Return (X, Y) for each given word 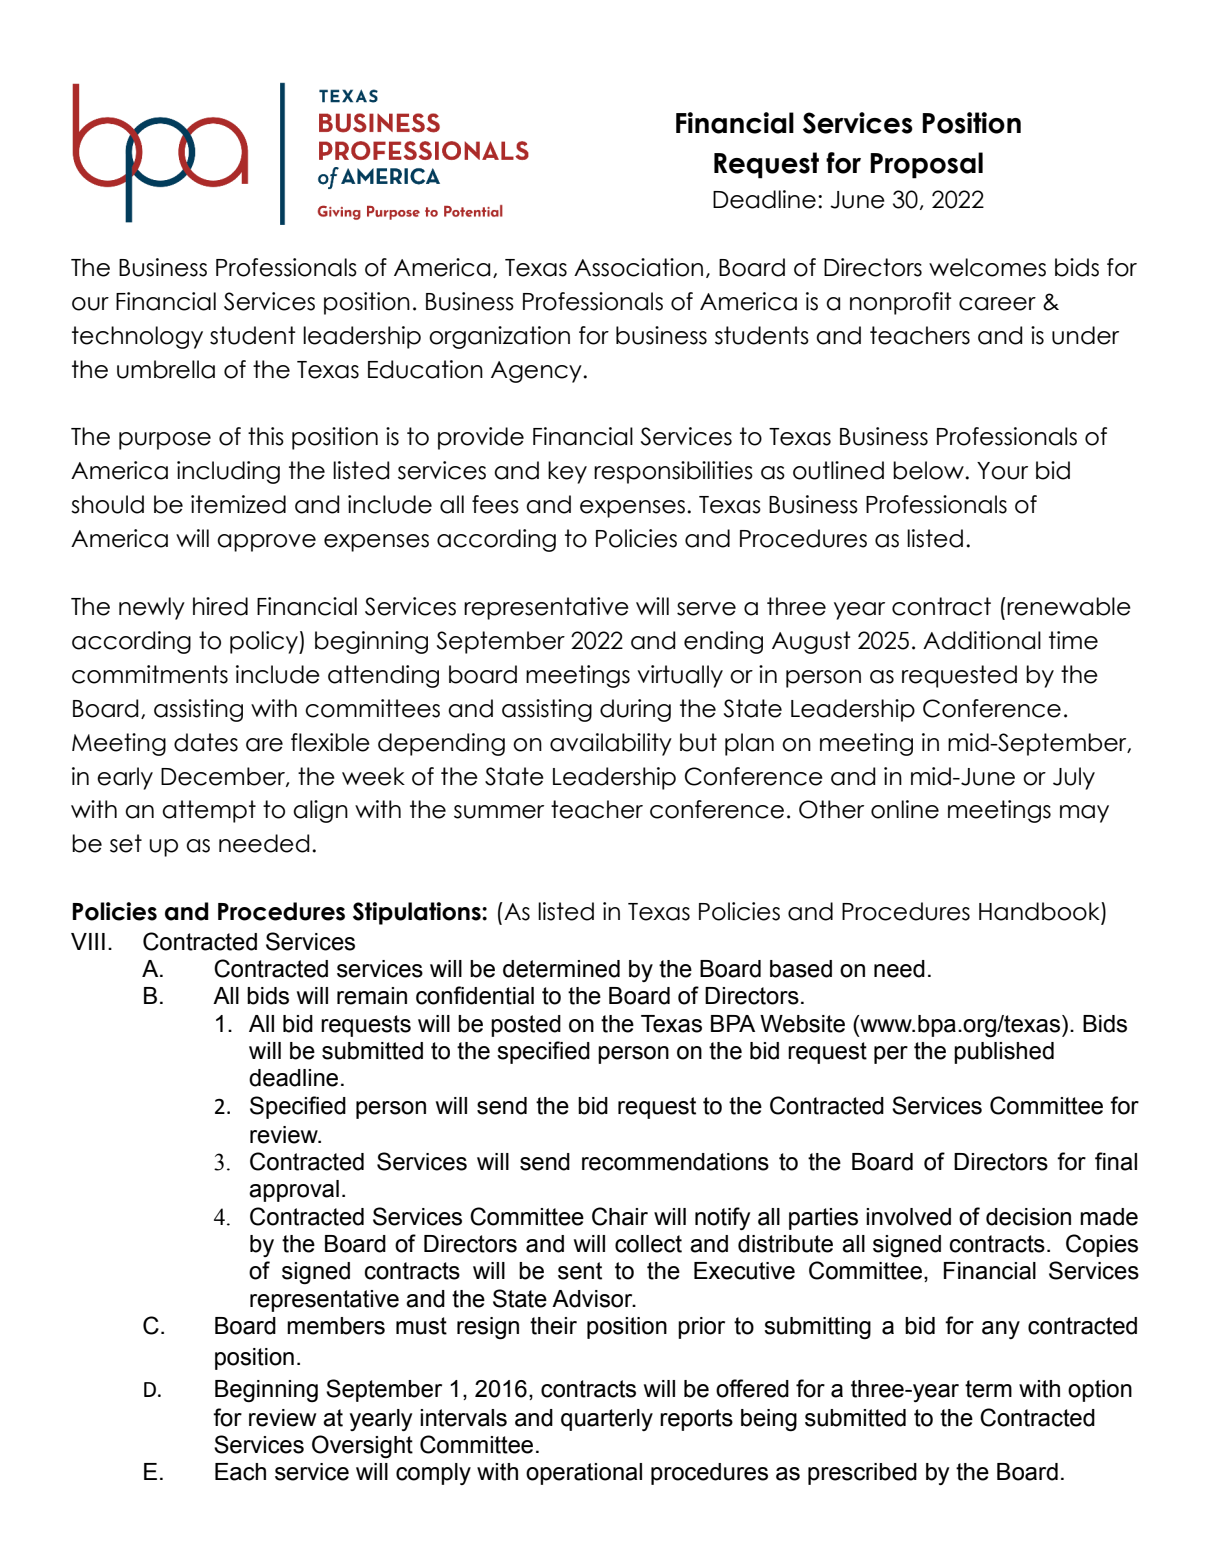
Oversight (362, 1447)
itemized (238, 504)
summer (499, 812)
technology (137, 337)
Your (1002, 471)
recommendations (675, 1162)
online (905, 809)
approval (294, 1191)
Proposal (926, 165)
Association (638, 267)
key (567, 472)
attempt (209, 811)
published (1004, 1053)
